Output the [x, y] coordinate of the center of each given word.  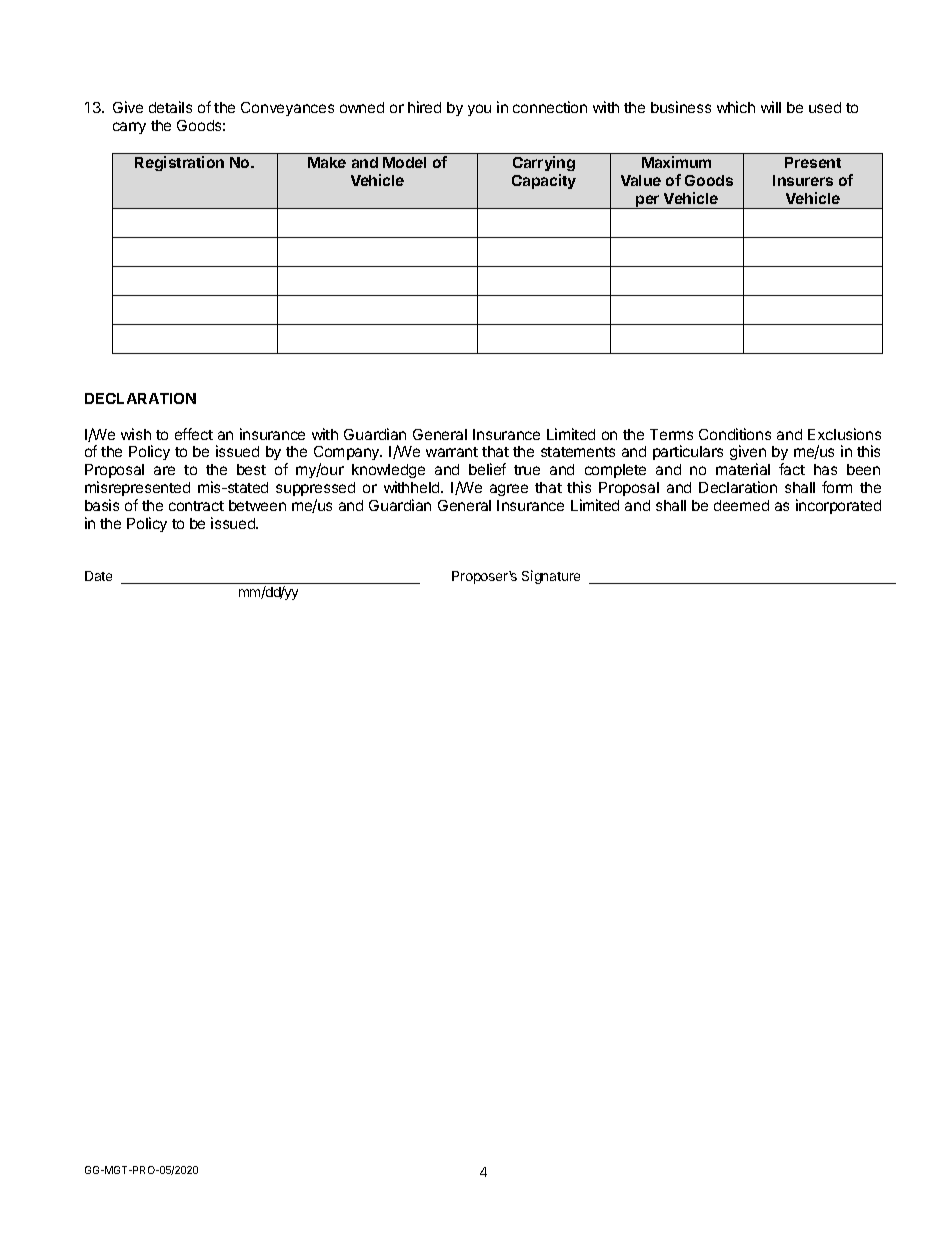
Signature [551, 577]
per [648, 202]
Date [98, 576]
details [170, 107]
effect [194, 434]
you [479, 110]
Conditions [735, 434]
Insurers [803, 180]
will [771, 107]
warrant [452, 452]
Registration [179, 163]
